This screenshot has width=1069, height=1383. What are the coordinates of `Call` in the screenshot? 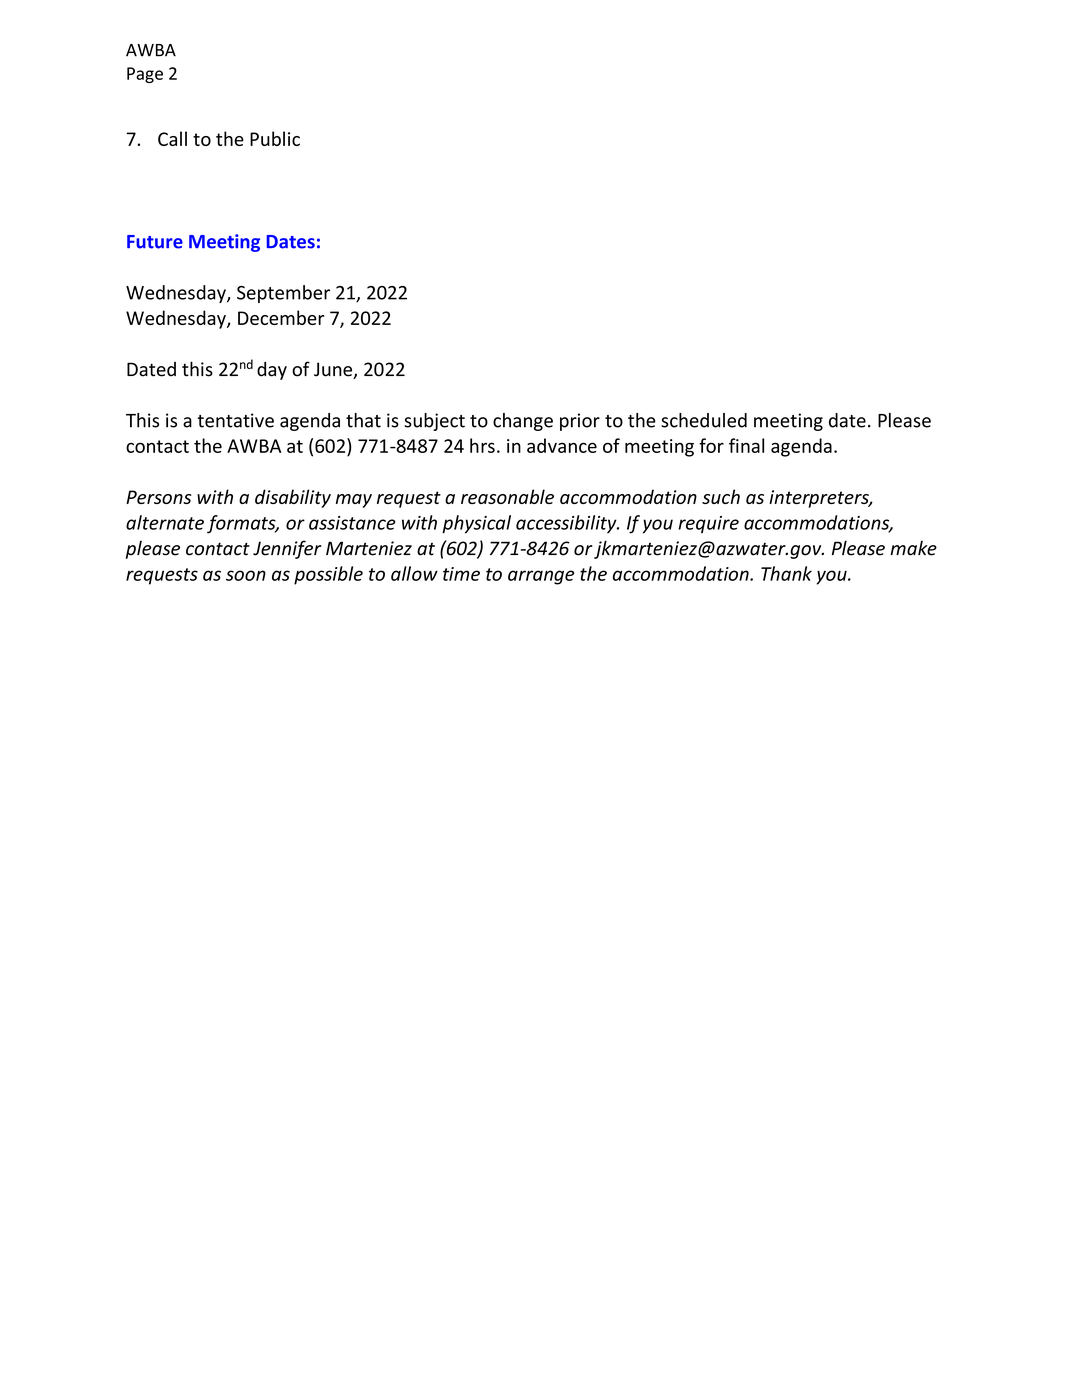 It's located at (172, 138).
